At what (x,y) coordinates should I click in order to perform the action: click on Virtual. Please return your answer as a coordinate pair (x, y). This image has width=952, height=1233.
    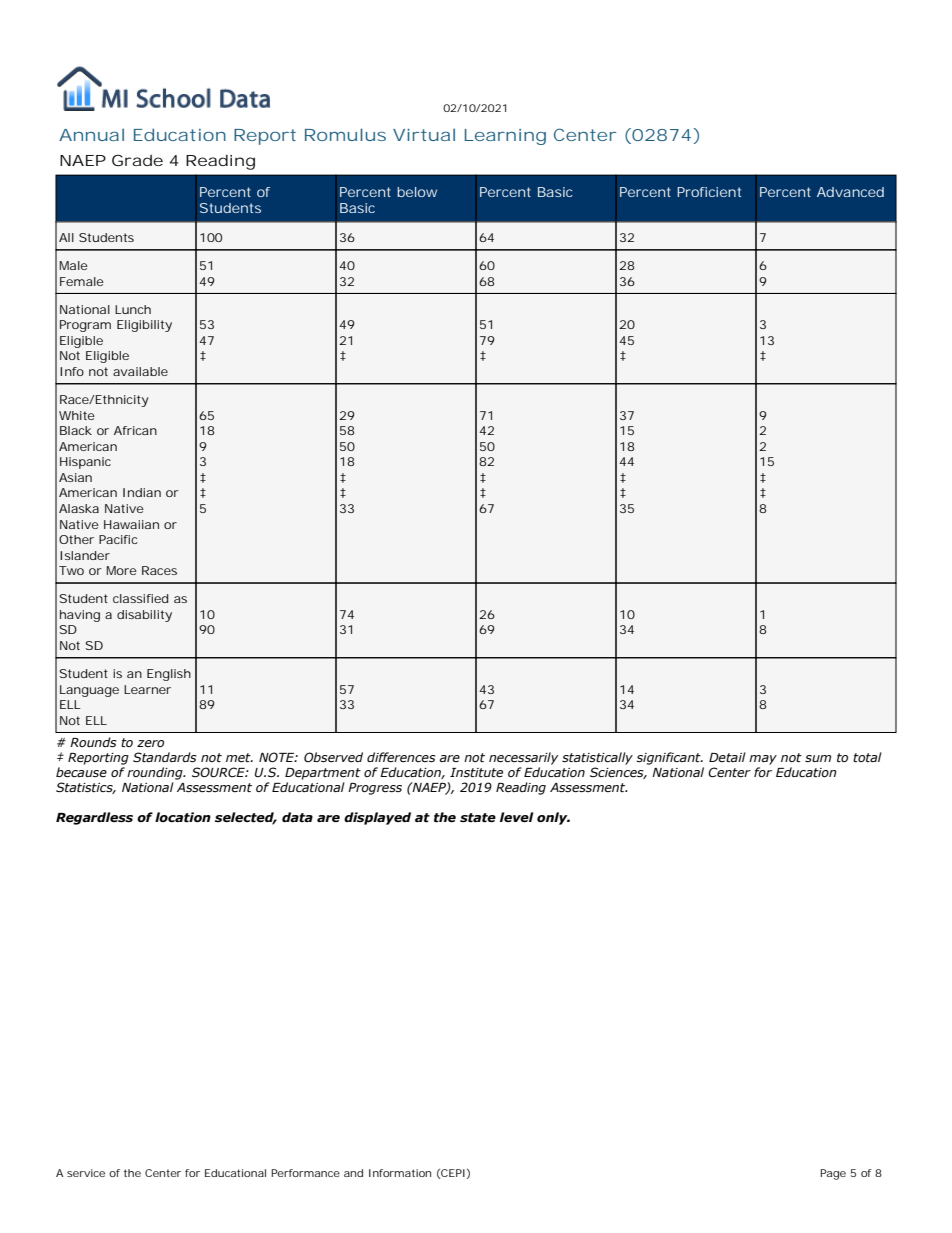
    Looking at the image, I should click on (424, 134).
